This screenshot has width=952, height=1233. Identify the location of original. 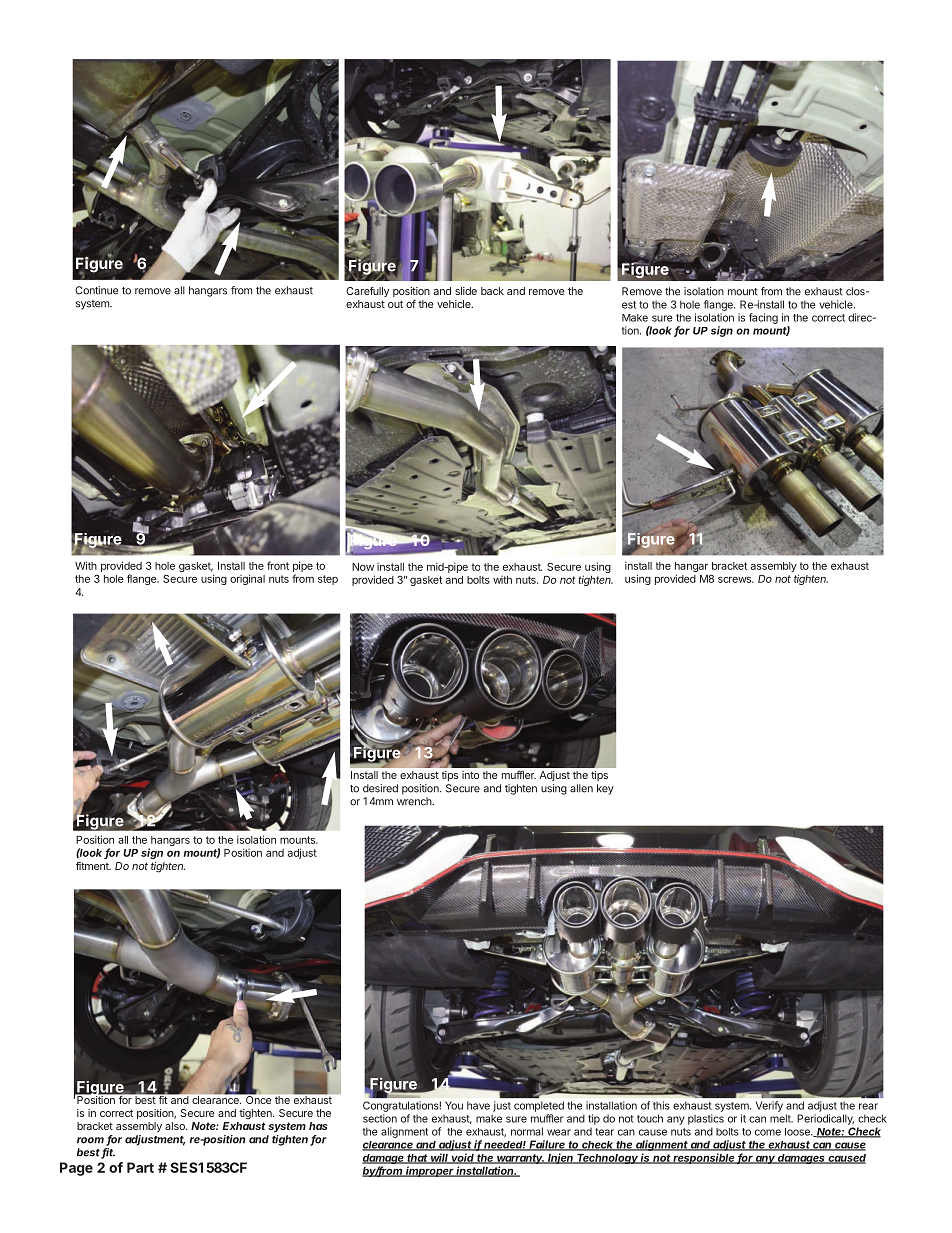
(247, 579).
